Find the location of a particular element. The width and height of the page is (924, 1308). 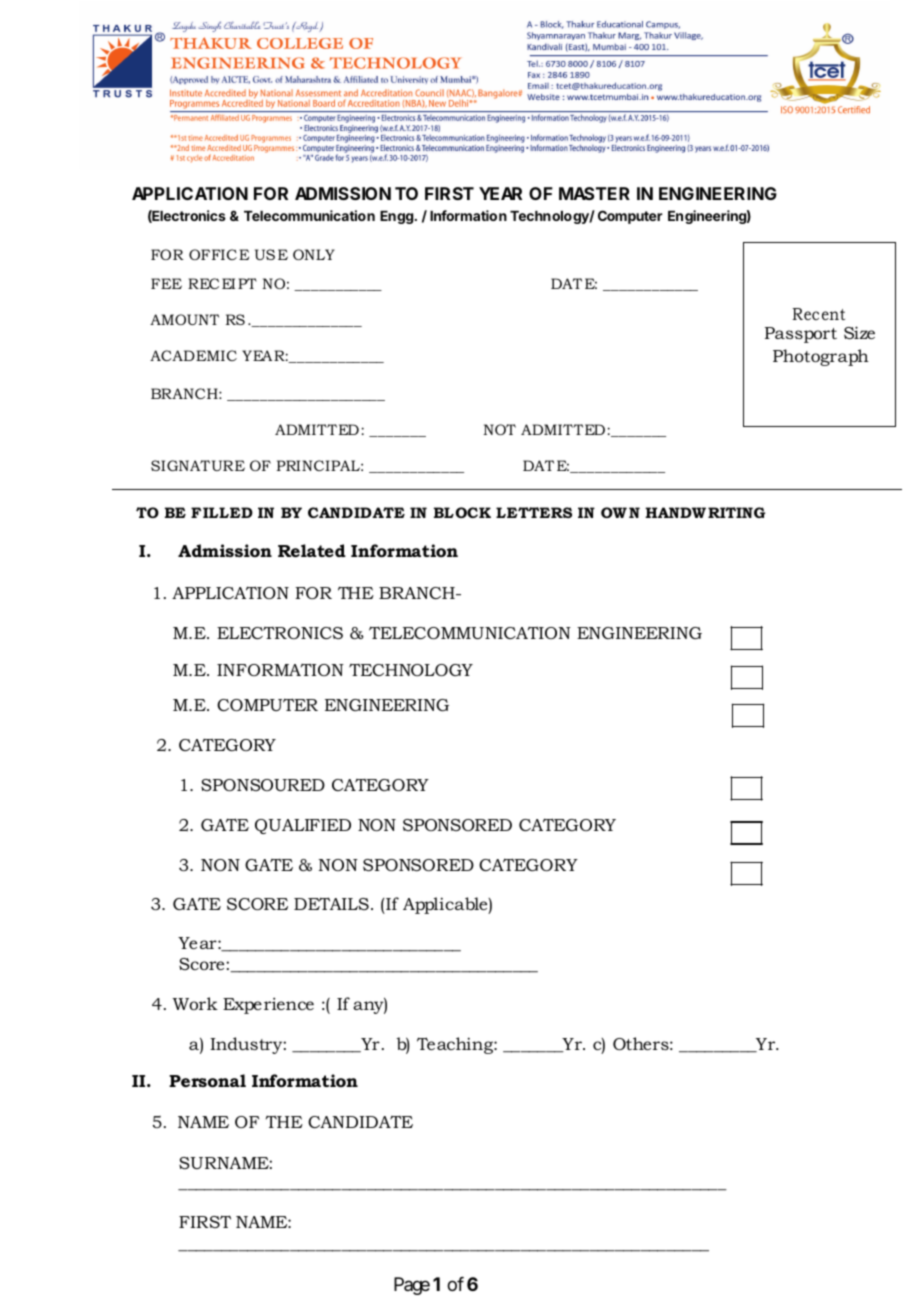

DETAILS is located at coordinates (331, 903).
